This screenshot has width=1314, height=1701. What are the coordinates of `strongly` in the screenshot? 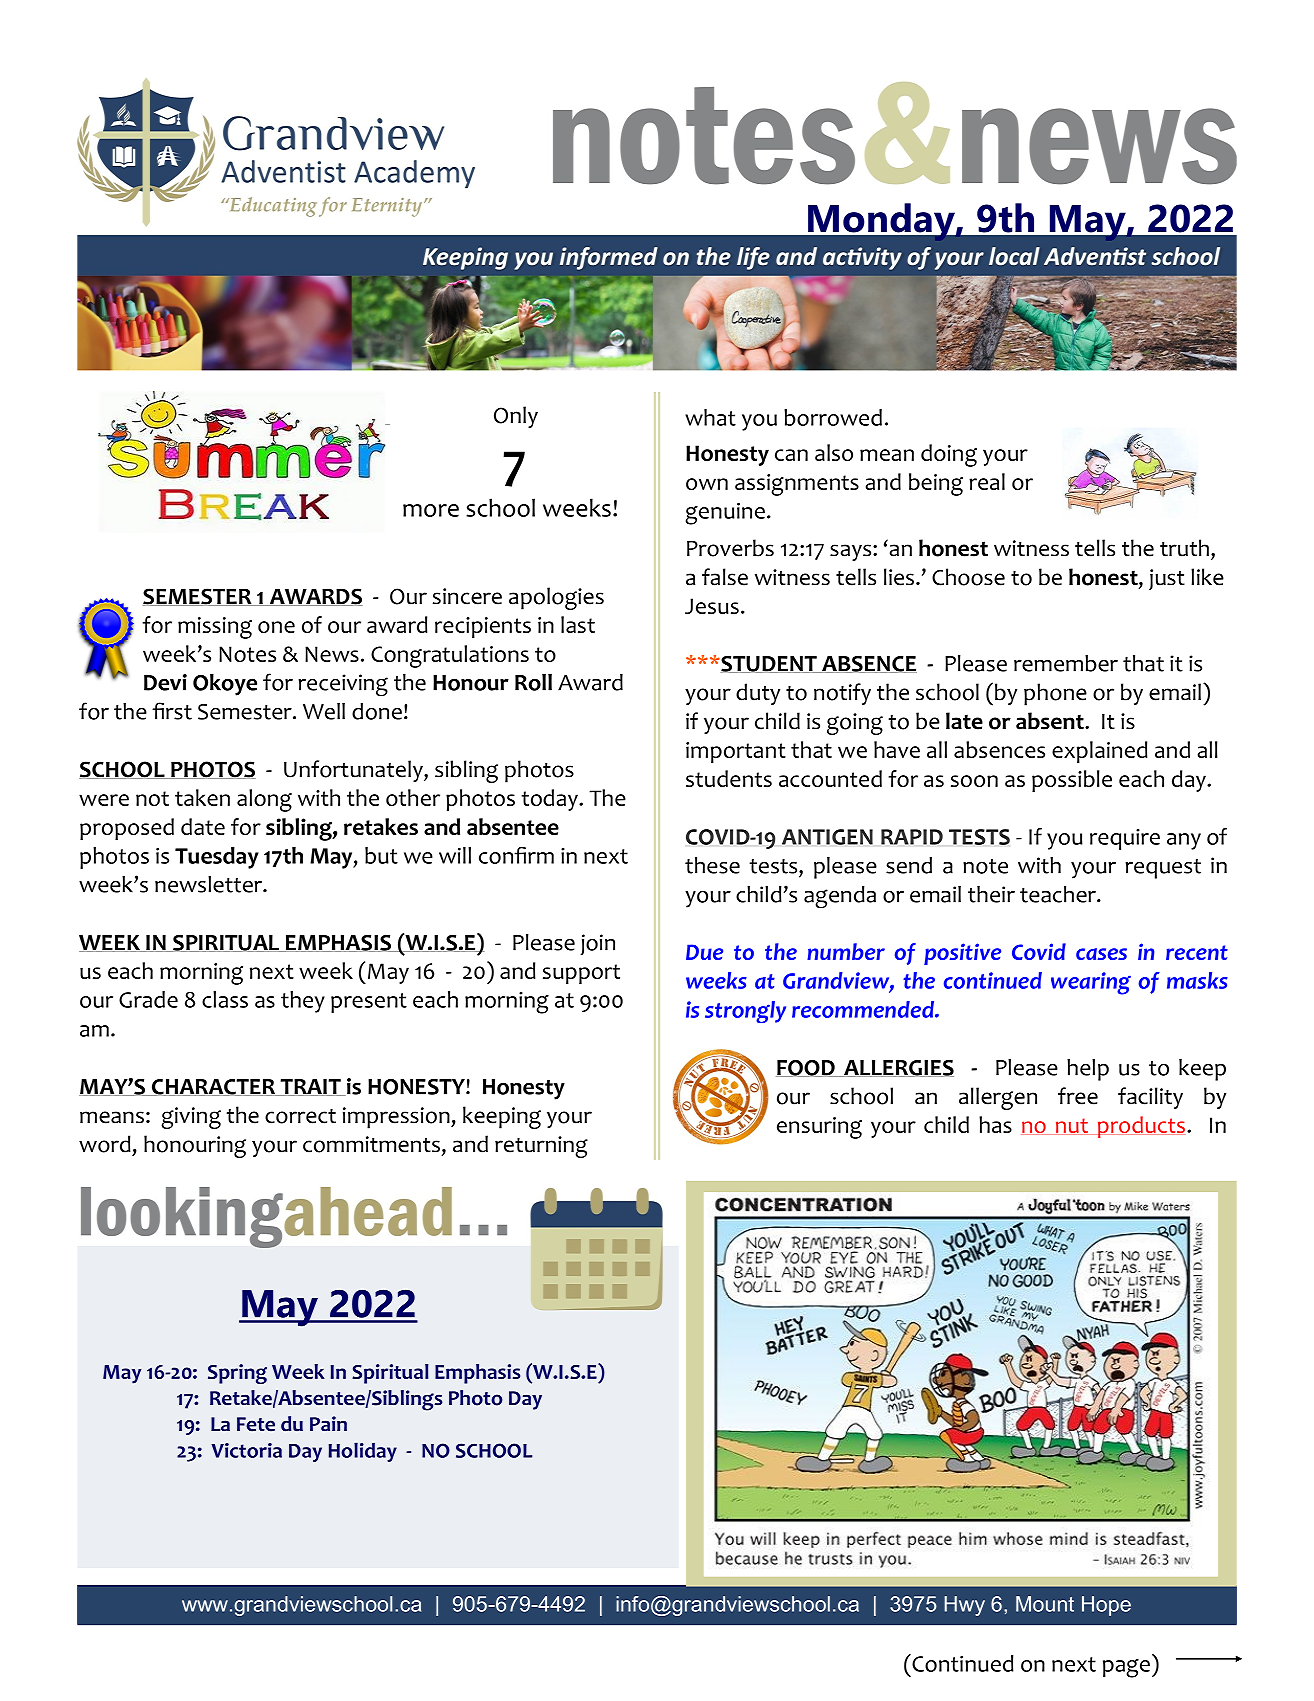 It's located at (745, 1012).
